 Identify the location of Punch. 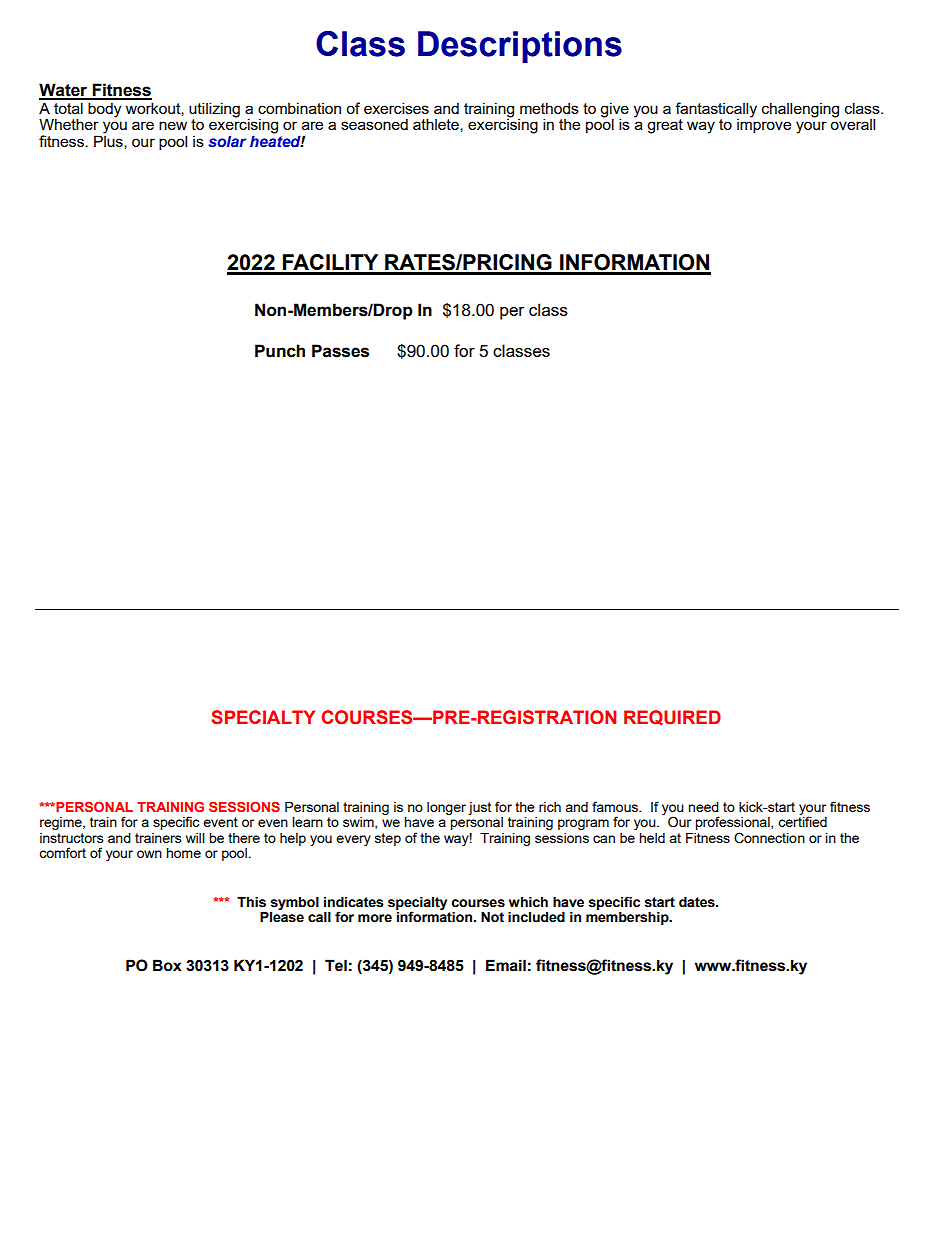
(280, 351).
